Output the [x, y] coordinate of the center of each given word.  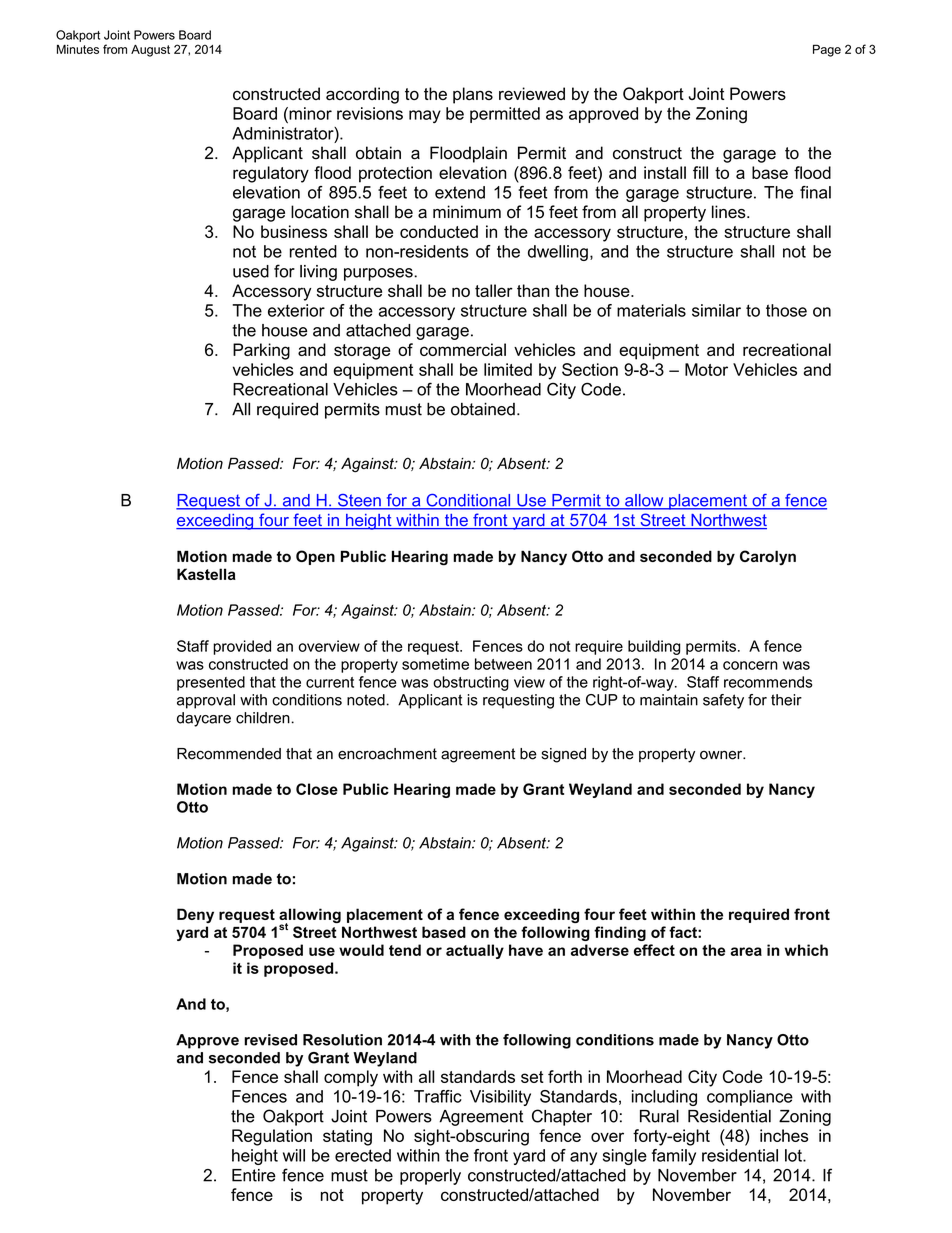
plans [473, 95]
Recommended [229, 754]
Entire [254, 1175]
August [150, 51]
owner [722, 755]
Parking [261, 351]
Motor [706, 369]
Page [827, 50]
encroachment [387, 754]
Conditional [468, 501]
